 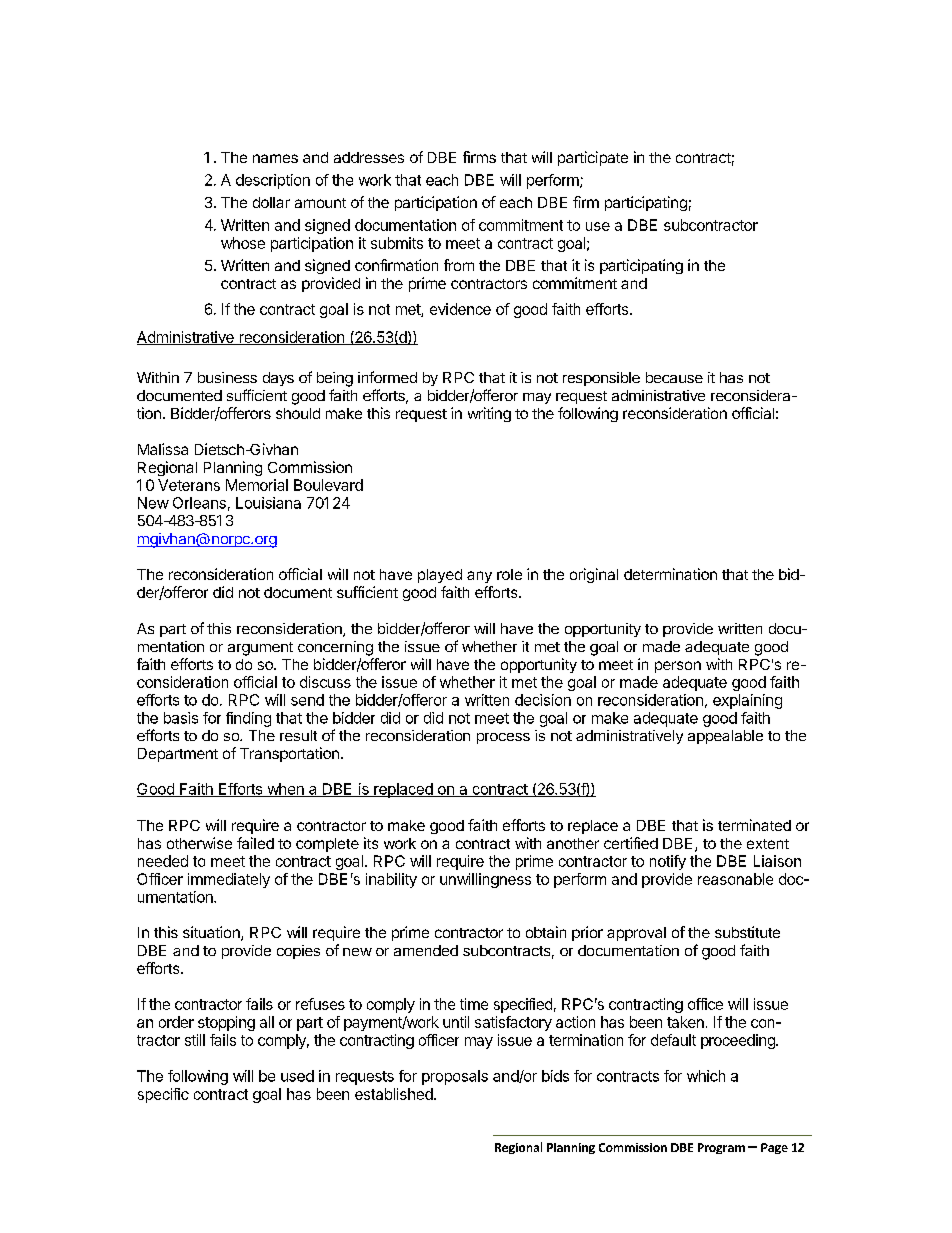 What do you see at coordinates (229, 880) in the screenshot?
I see `immediately` at bounding box center [229, 880].
